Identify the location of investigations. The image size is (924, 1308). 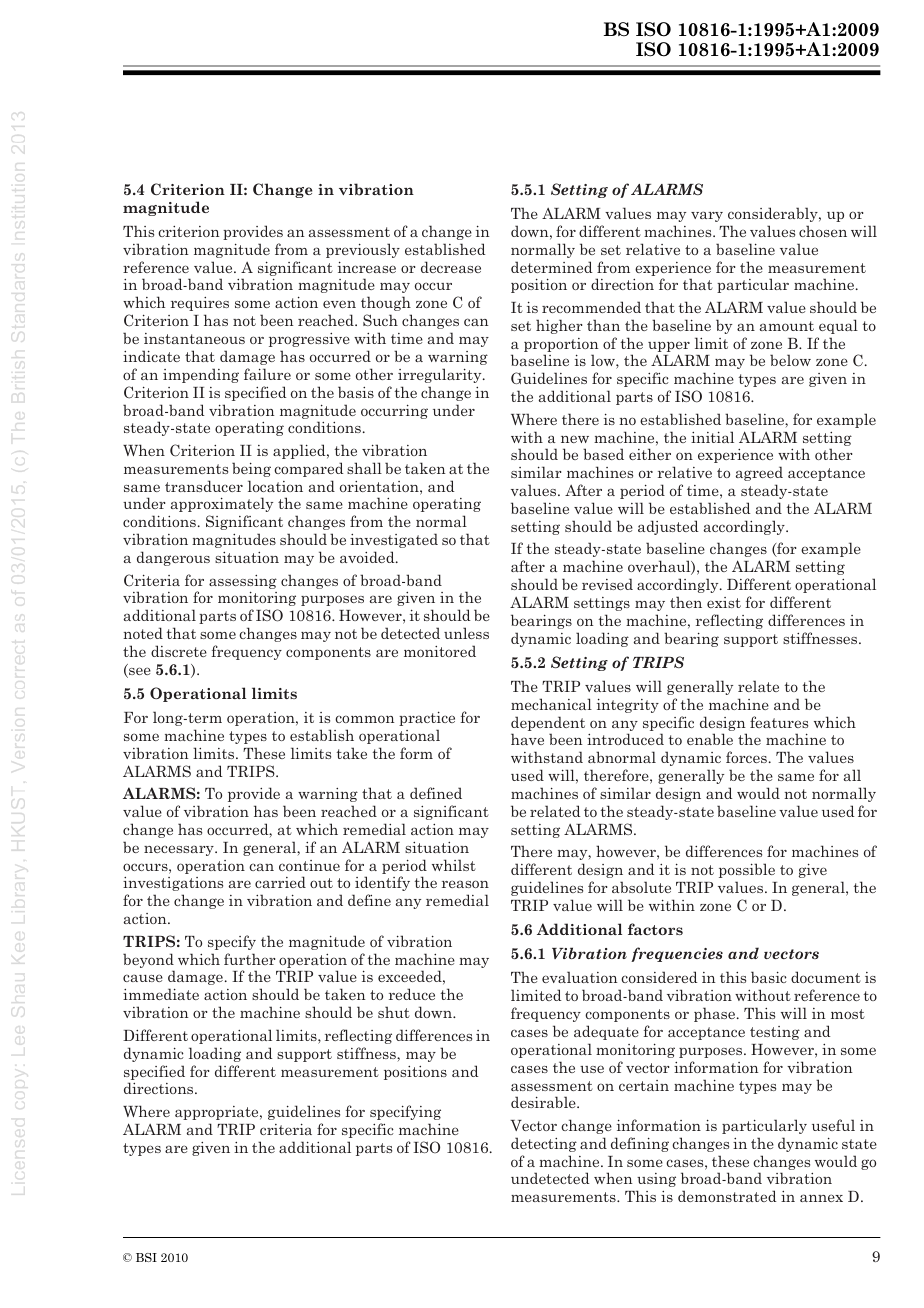
(173, 884).
